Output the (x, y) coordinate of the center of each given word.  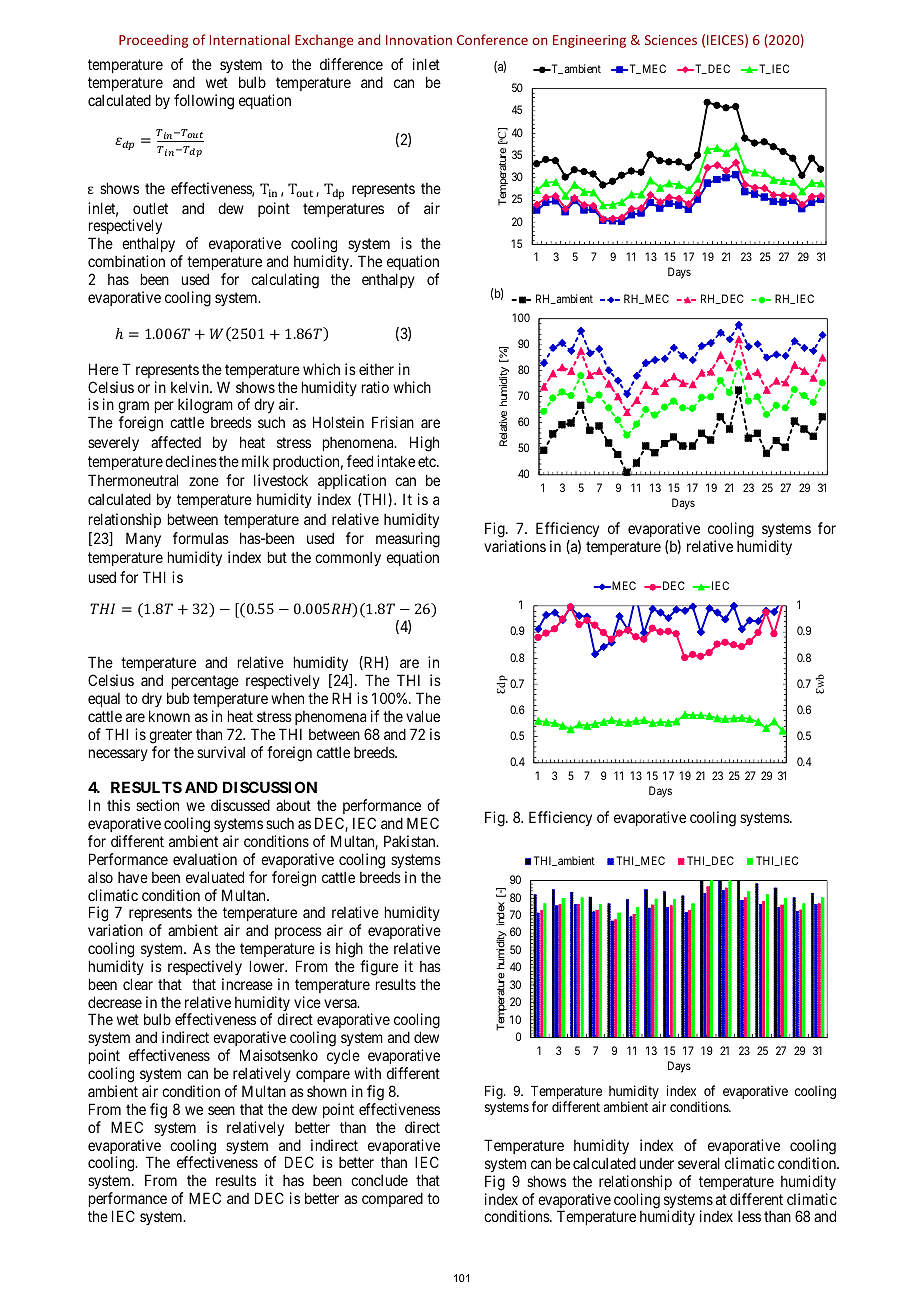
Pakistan (411, 841)
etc (428, 461)
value (423, 716)
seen (221, 1110)
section (157, 805)
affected (176, 442)
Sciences (671, 40)
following (204, 102)
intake (396, 461)
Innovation (419, 40)
